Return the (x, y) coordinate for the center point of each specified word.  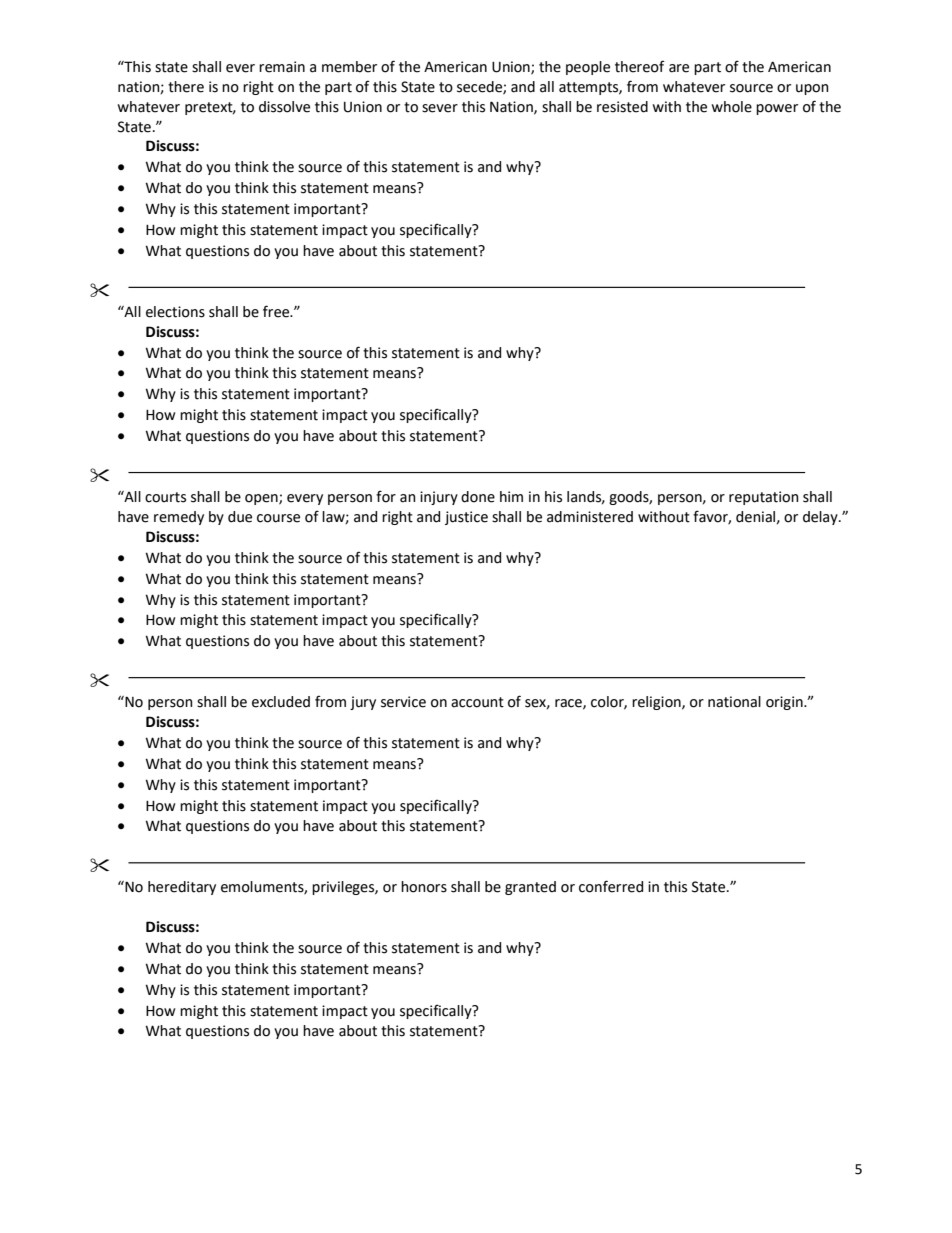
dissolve (284, 107)
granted (530, 888)
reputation (764, 498)
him (511, 496)
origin (785, 703)
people (588, 68)
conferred (611, 886)
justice (466, 518)
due (240, 517)
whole (732, 107)
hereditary (182, 888)
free (277, 311)
